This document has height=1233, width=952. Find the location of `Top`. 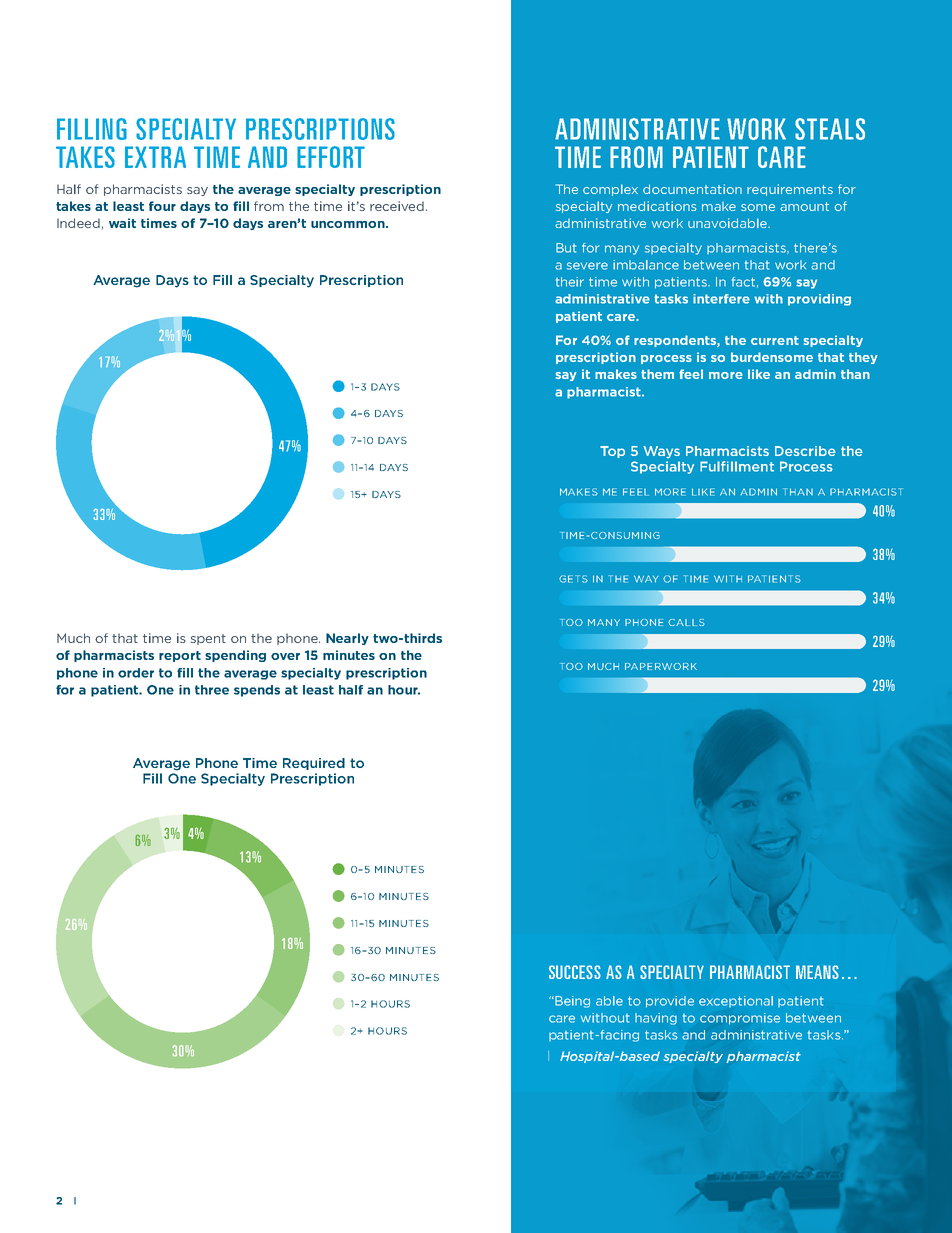

Top is located at coordinates (612, 452).
